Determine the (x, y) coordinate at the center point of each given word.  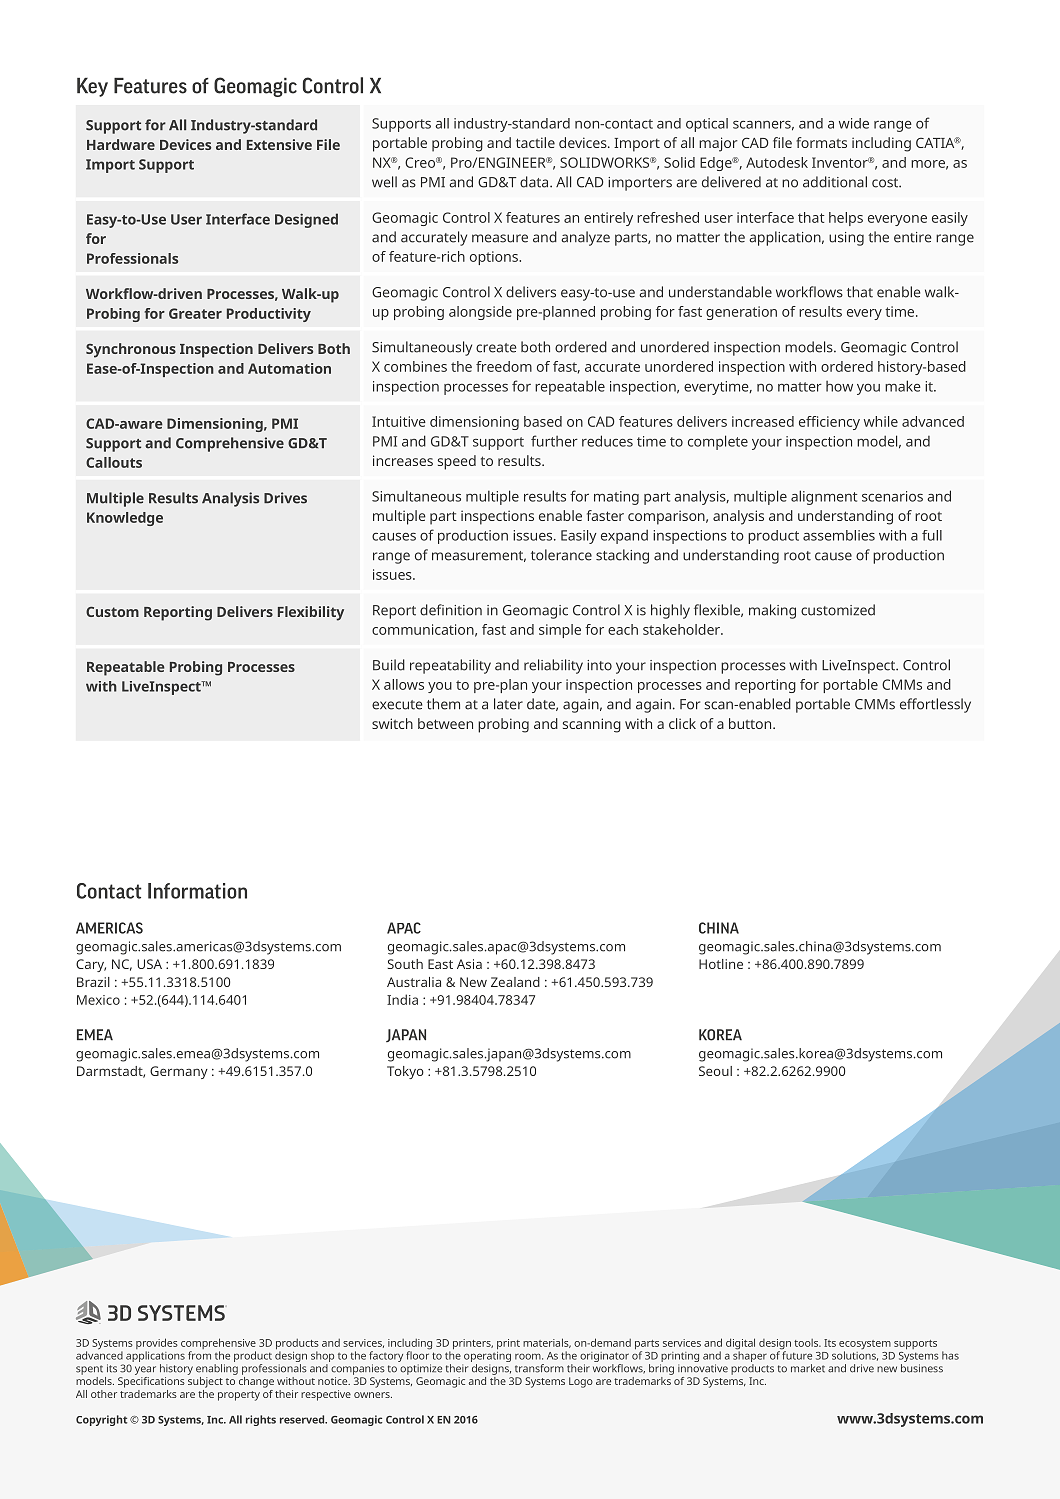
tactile (535, 142)
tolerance (561, 555)
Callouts (114, 462)
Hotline (721, 964)
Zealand (515, 982)
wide (854, 123)
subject (205, 1381)
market (808, 1368)
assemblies (839, 535)
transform (539, 1368)
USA (149, 964)
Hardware (121, 144)
